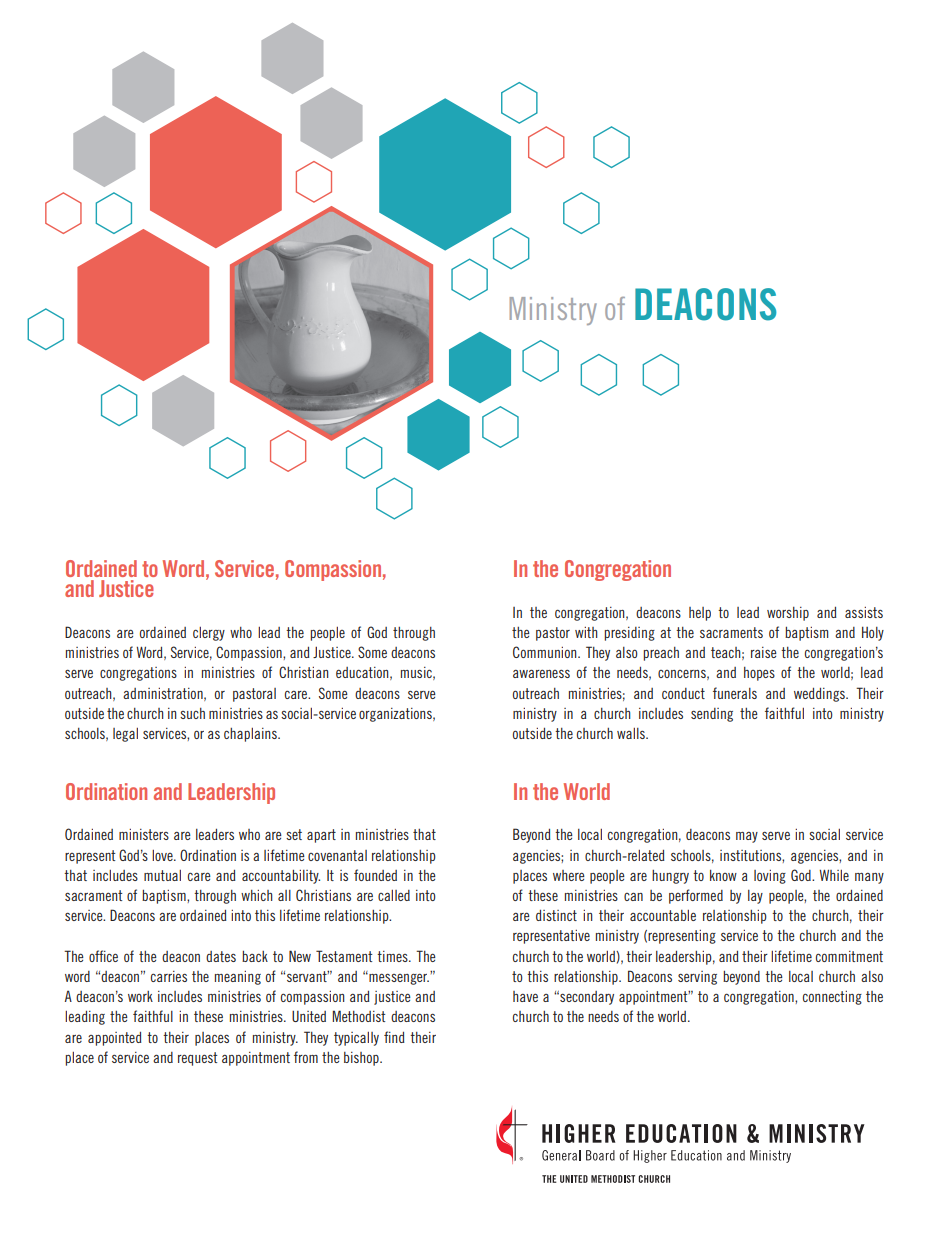 This screenshot has width=952, height=1233. Describe the element at coordinates (832, 998) in the screenshot. I see `connecting` at that location.
